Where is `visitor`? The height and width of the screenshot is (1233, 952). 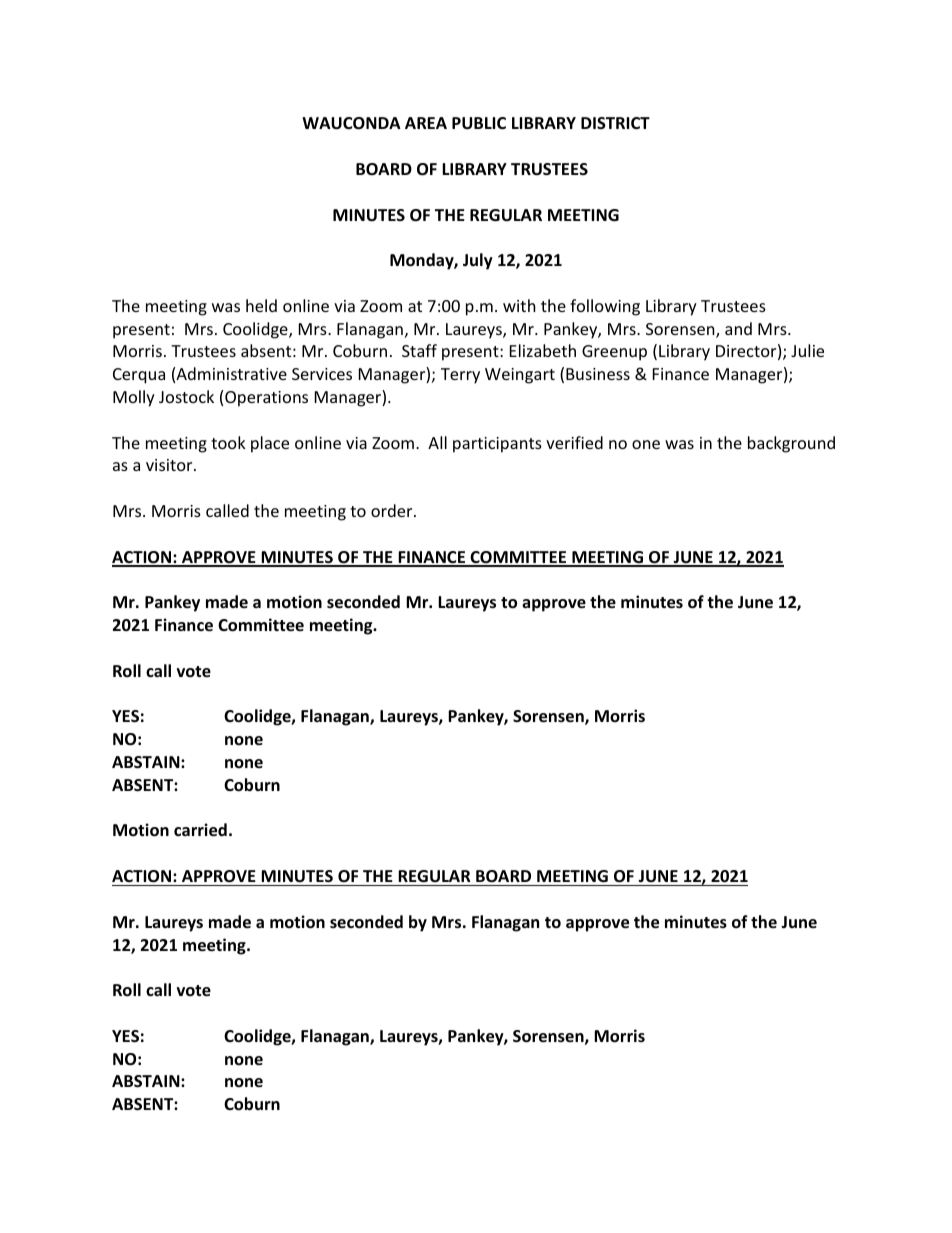 visitor is located at coordinates (170, 465).
